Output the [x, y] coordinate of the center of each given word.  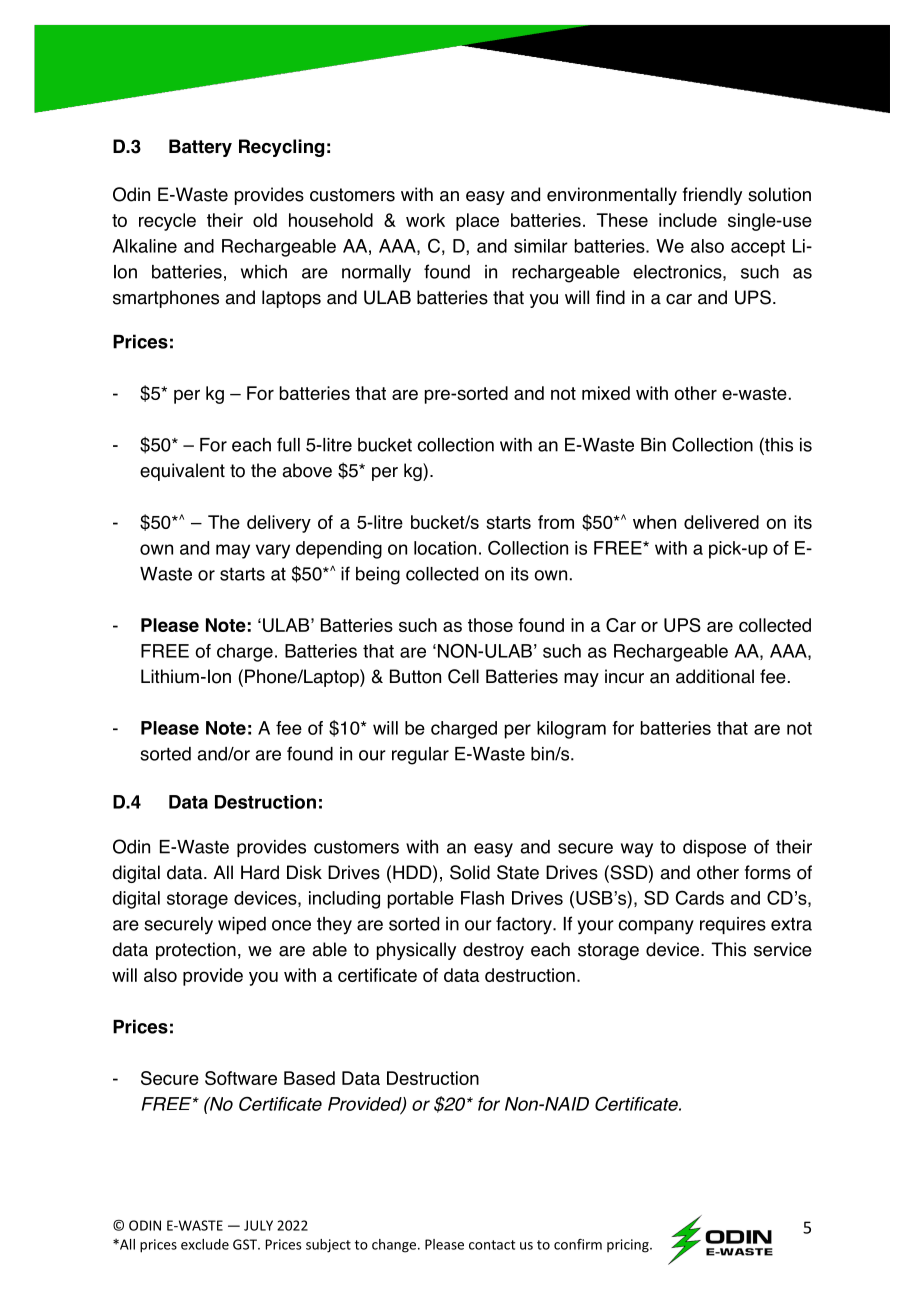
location [445, 548]
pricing [629, 1246]
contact [492, 1245]
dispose [714, 848]
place [477, 222]
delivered [721, 522]
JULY [258, 1225]
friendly [712, 196]
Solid [470, 872]
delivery [279, 524]
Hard [260, 872]
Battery [200, 148]
